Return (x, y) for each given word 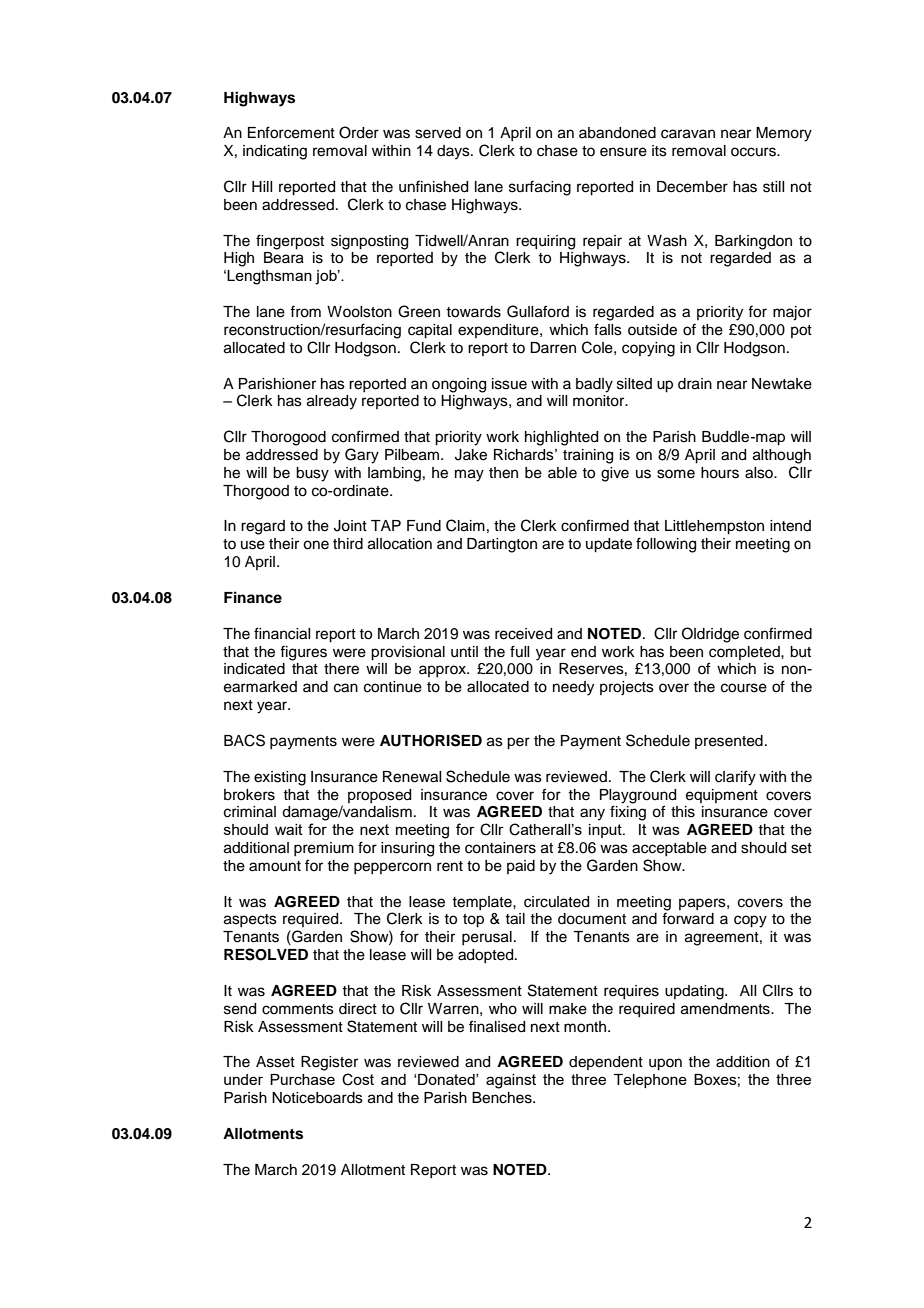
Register (329, 1063)
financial (282, 633)
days (454, 152)
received (523, 634)
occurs (754, 152)
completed (745, 653)
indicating (275, 152)
